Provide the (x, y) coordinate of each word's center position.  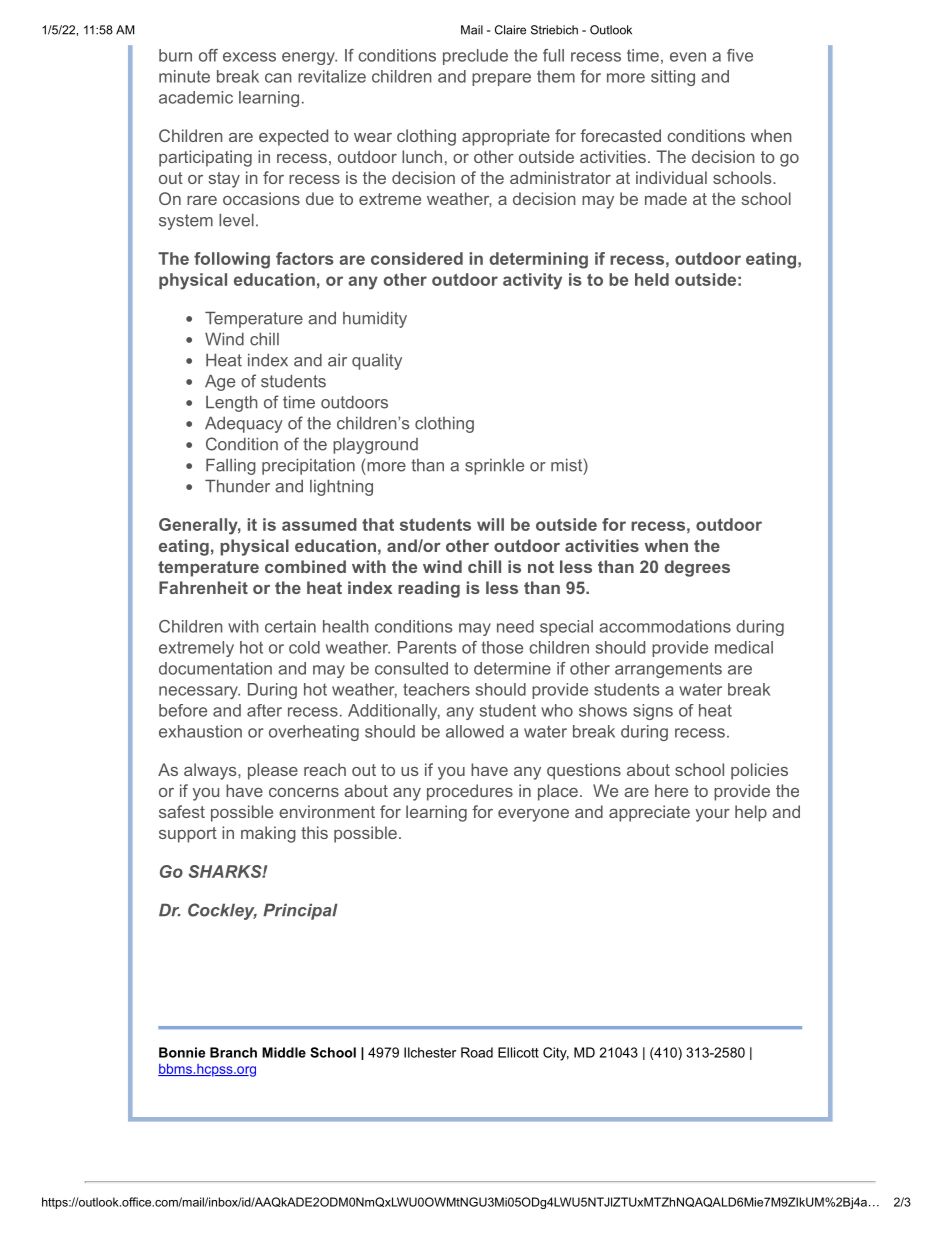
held (652, 279)
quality (377, 362)
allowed (475, 731)
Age (220, 382)
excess (249, 57)
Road (477, 1052)
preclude (475, 57)
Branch (233, 1052)
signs (653, 712)
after (264, 710)
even (688, 57)
